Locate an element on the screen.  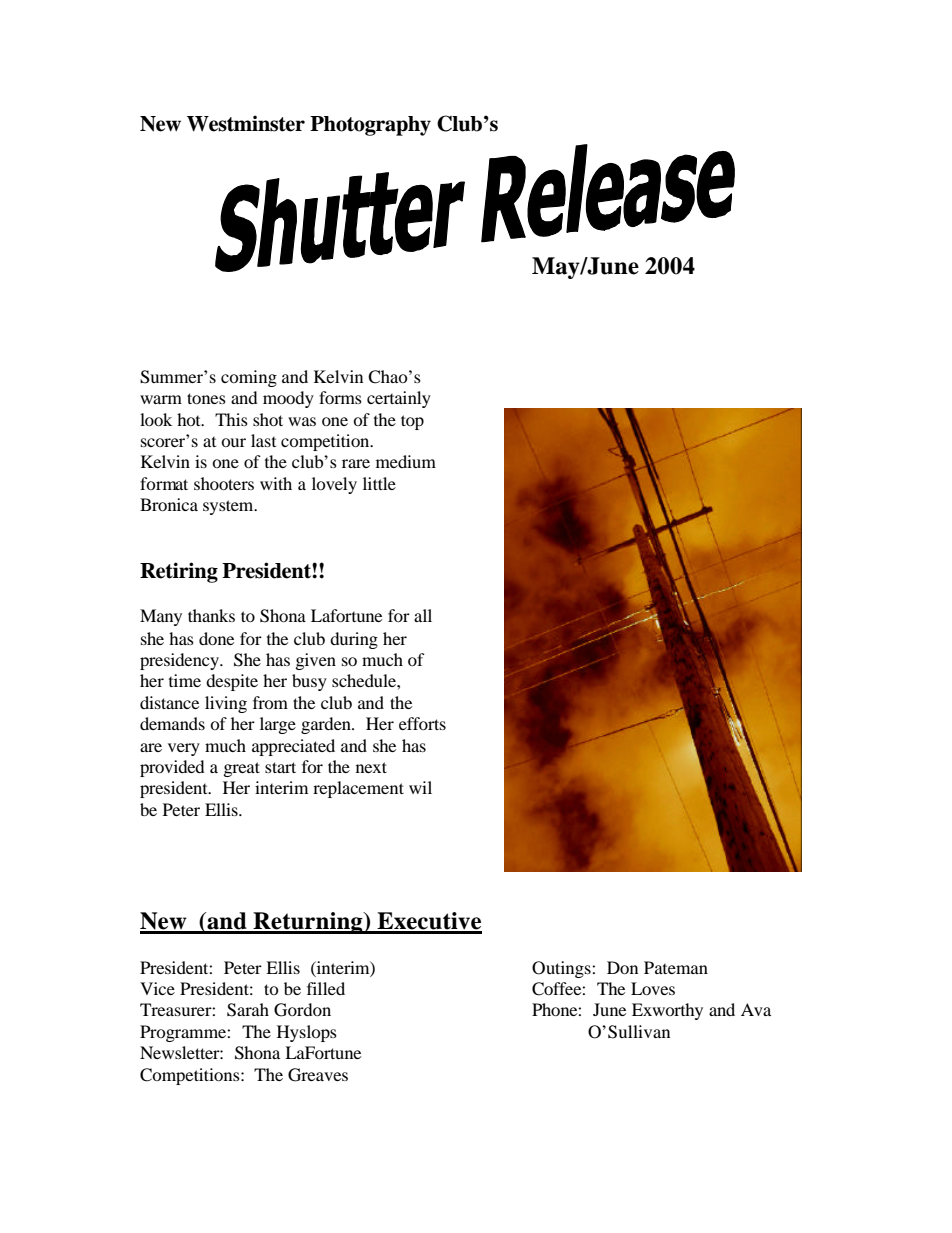
Loves is located at coordinates (653, 988).
